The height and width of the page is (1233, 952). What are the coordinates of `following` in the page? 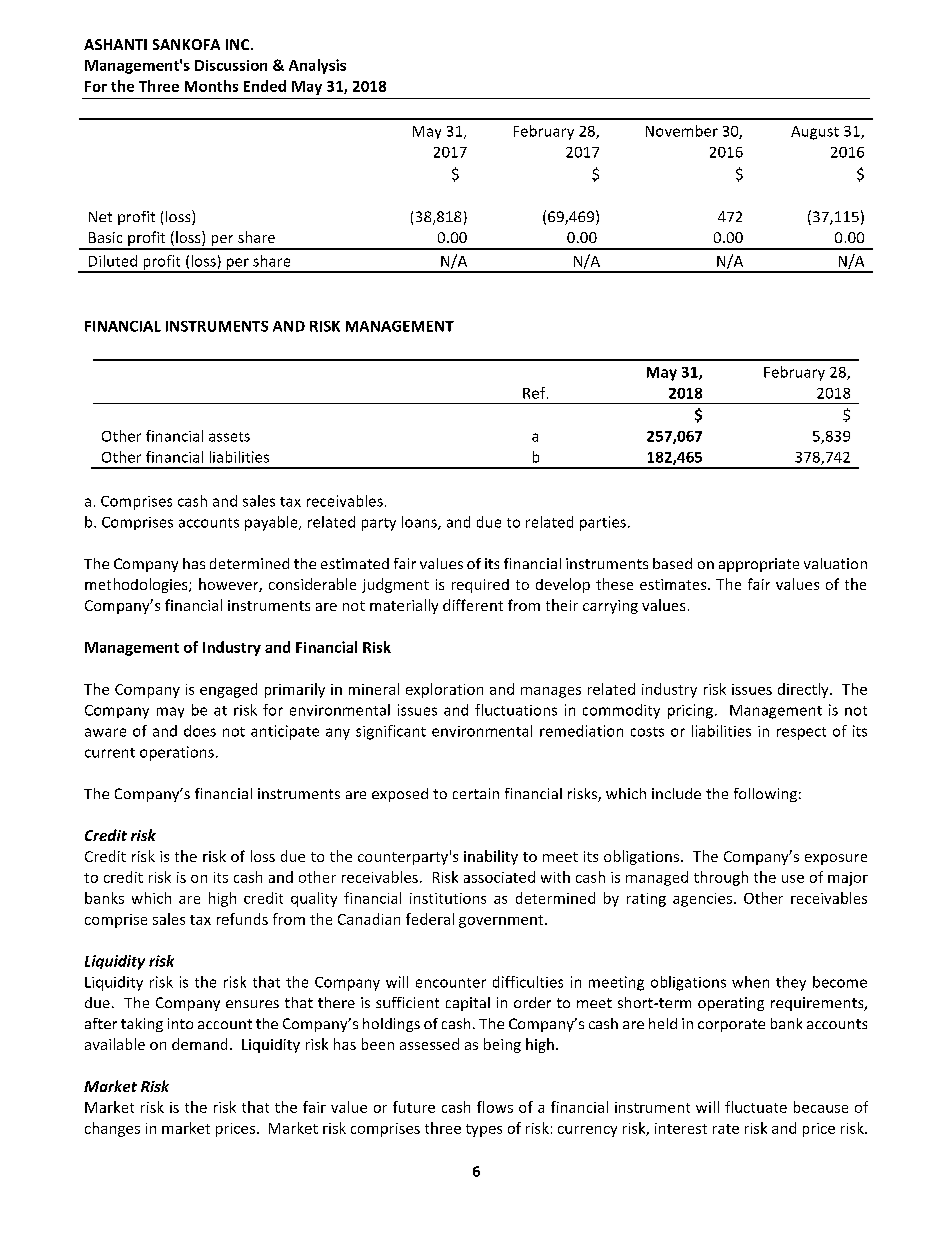 It's located at (765, 795).
